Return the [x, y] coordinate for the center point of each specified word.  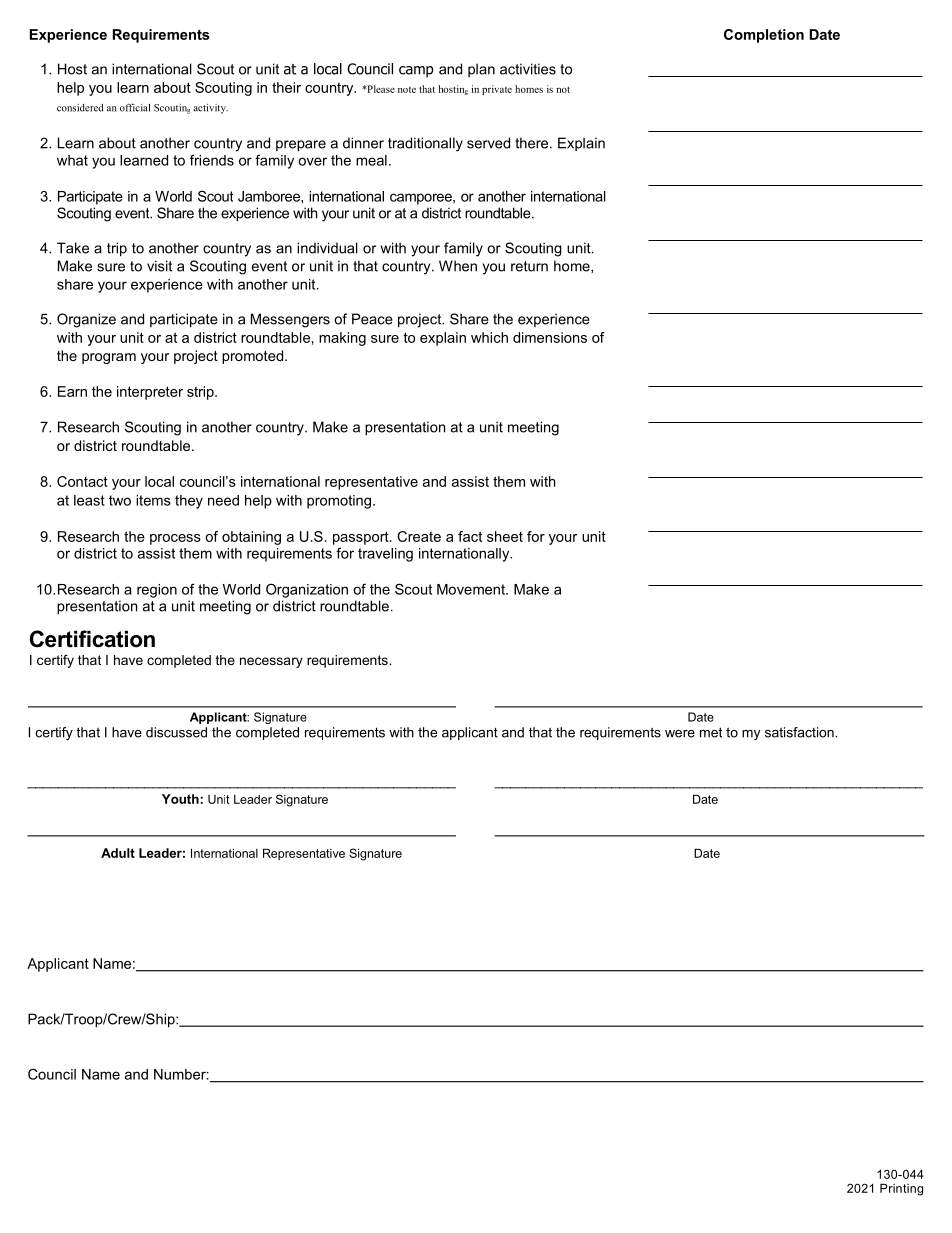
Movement [472, 589]
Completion [764, 36]
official [135, 107]
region [157, 591]
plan [481, 70]
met [711, 732]
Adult [118, 853]
